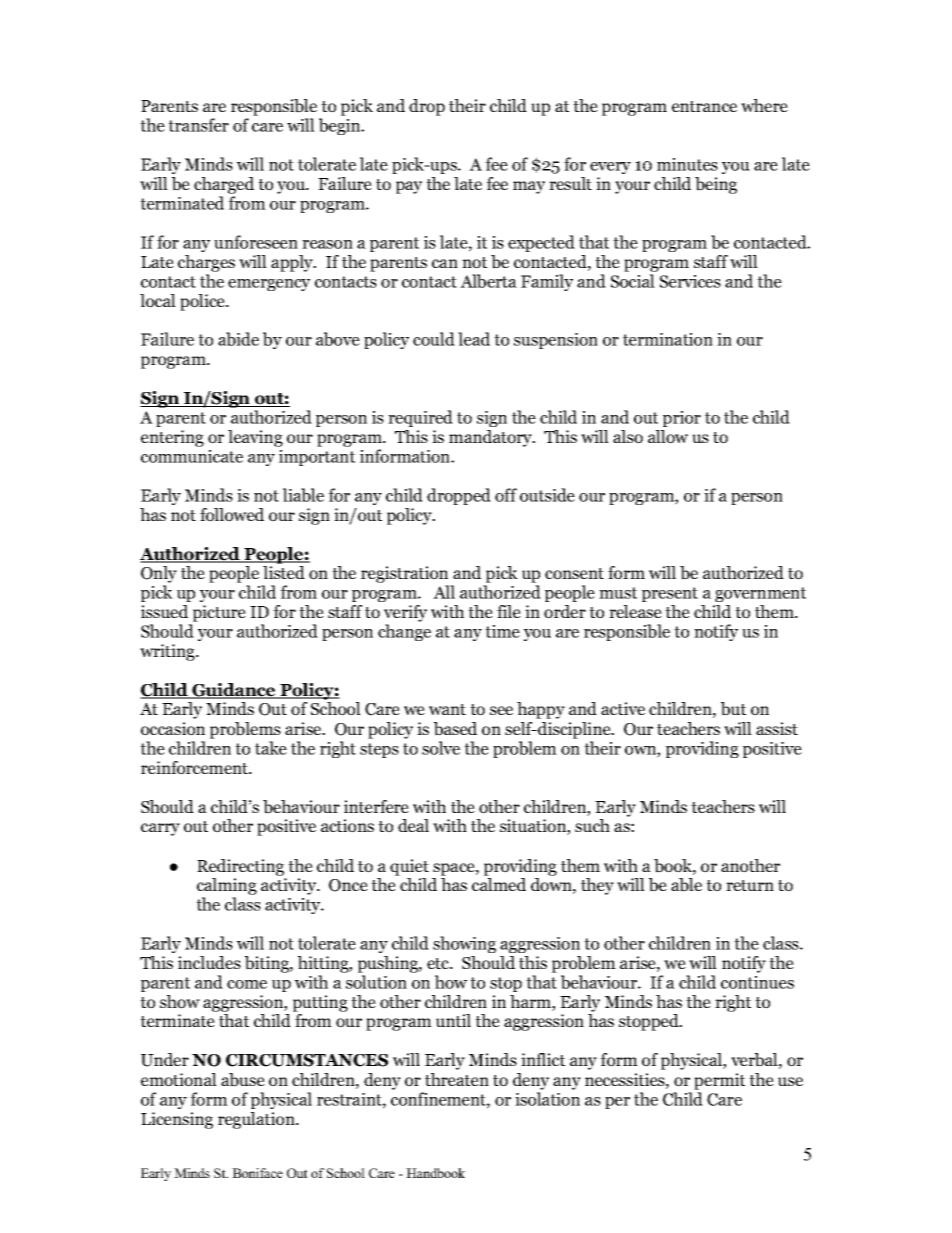  I want to click on pay, so click(409, 187).
